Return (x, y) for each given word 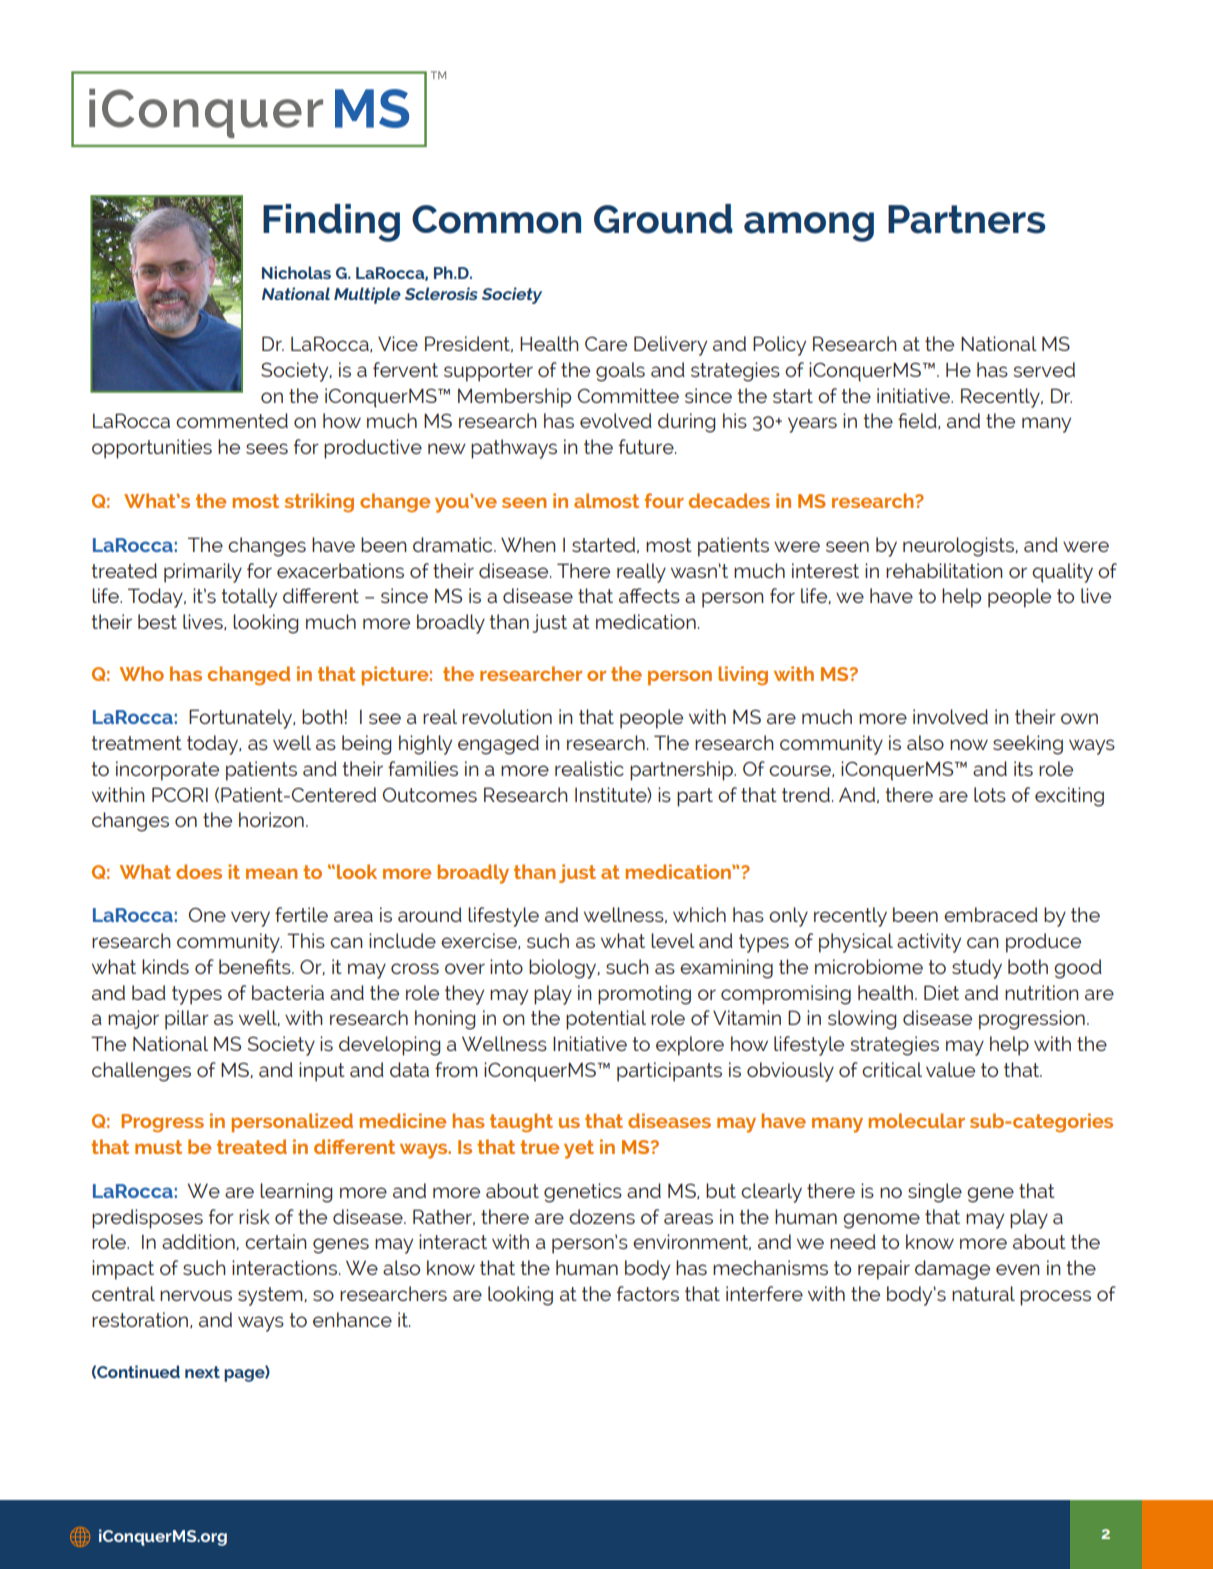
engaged (498, 745)
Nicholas (296, 272)
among (809, 227)
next (202, 1372)
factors (648, 1293)
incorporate (167, 771)
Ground (663, 219)
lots (990, 794)
